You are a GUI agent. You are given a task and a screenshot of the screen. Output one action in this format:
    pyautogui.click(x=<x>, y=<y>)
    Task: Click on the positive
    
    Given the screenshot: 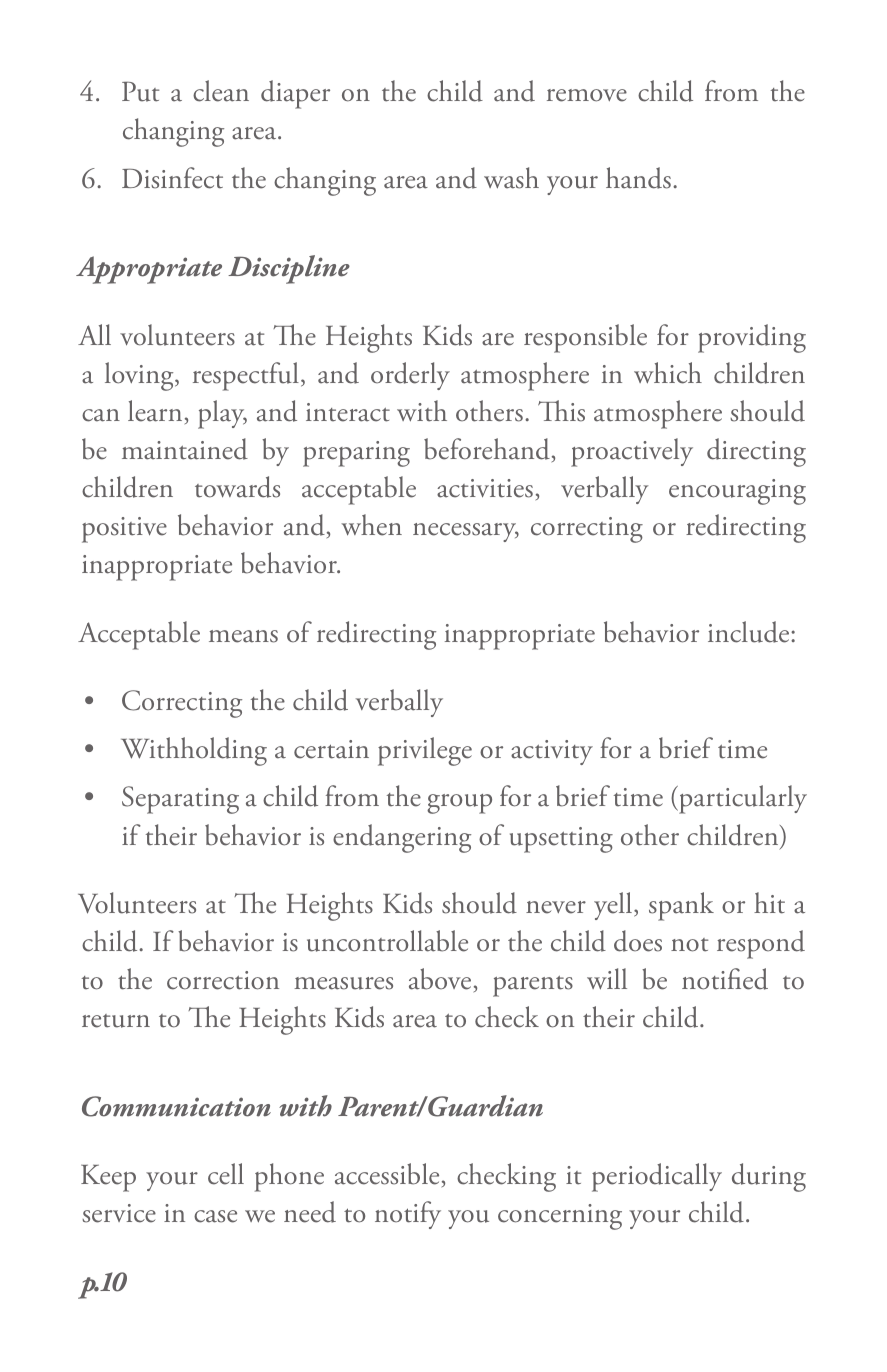 What is the action you would take?
    pyautogui.click(x=124, y=530)
